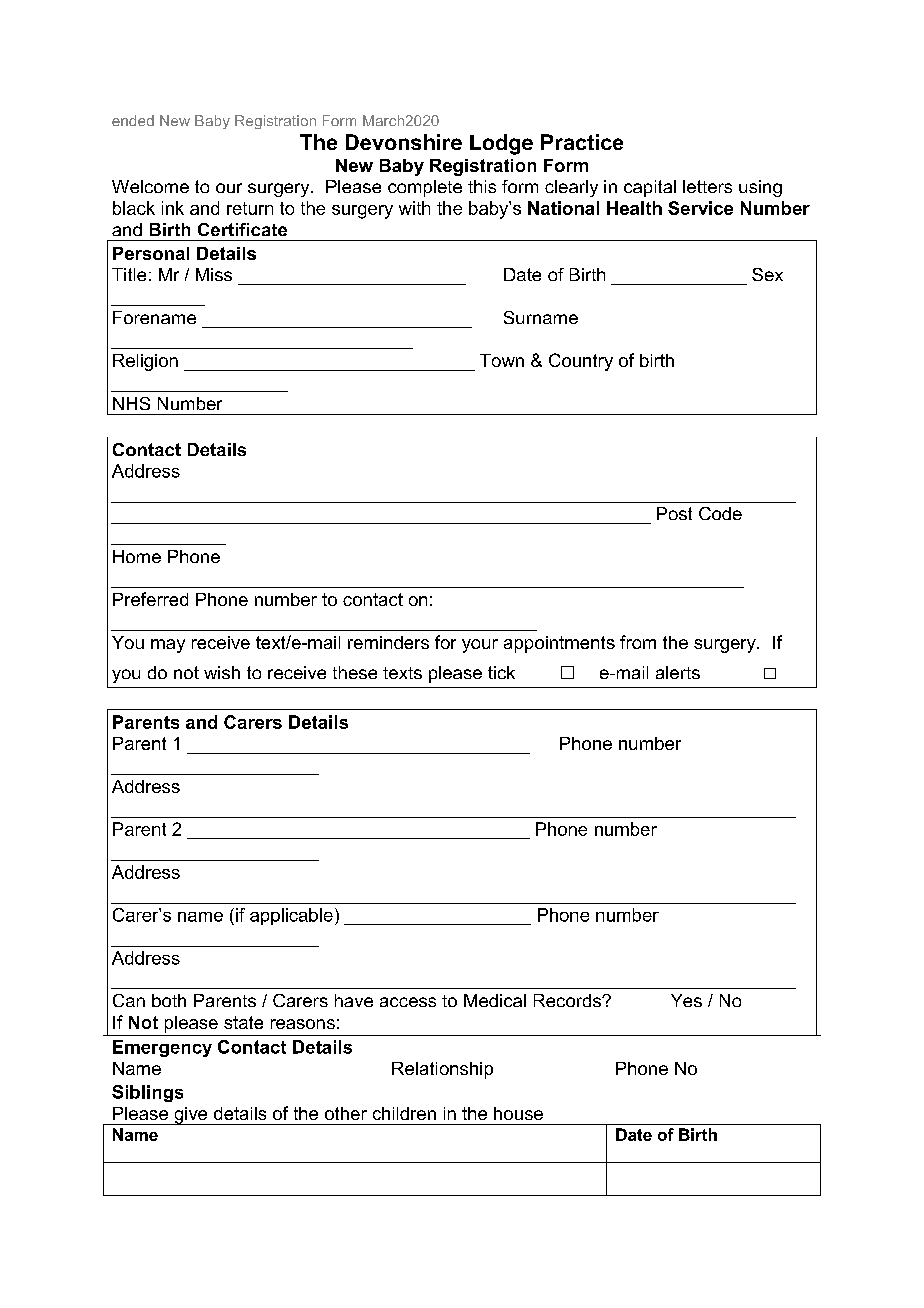 This image has height=1308, width=924. What do you see at coordinates (404, 142) in the image?
I see `Devonshire` at bounding box center [404, 142].
